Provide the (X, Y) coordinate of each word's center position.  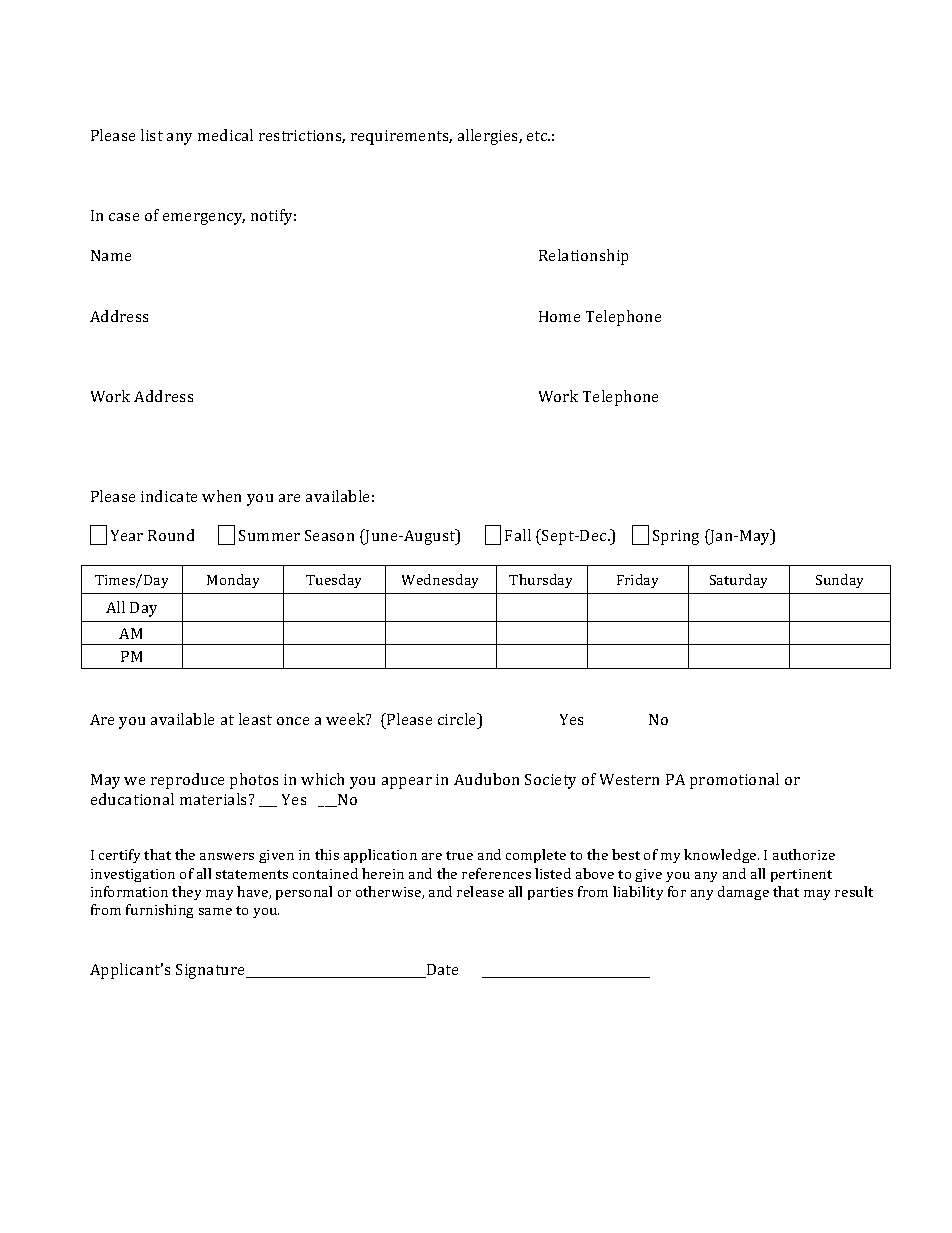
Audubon (486, 779)
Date (441, 971)
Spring (676, 537)
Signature (211, 971)
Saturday (738, 581)
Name (111, 255)
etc (538, 136)
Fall (518, 535)
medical (225, 135)
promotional (734, 781)
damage (743, 893)
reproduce (187, 781)
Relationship (583, 257)
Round (171, 535)
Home (559, 316)
